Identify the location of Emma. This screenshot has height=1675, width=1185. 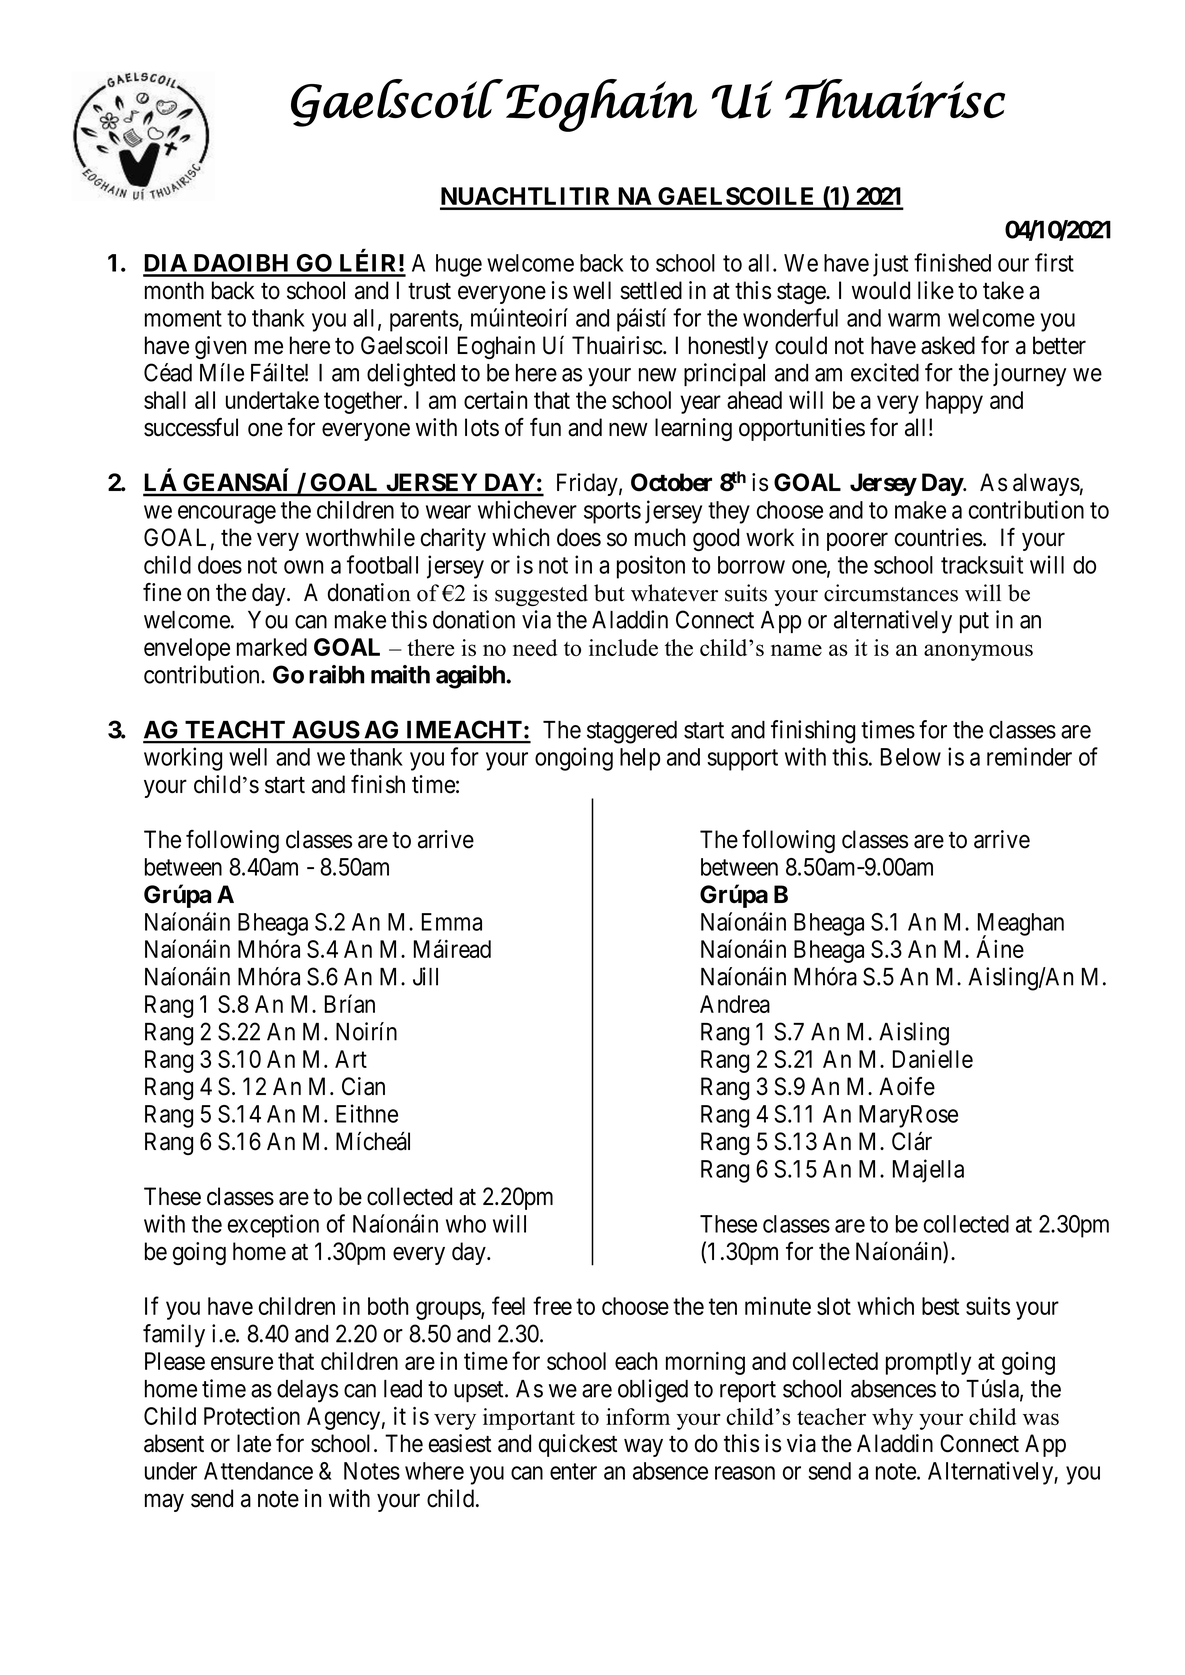
(452, 922).
